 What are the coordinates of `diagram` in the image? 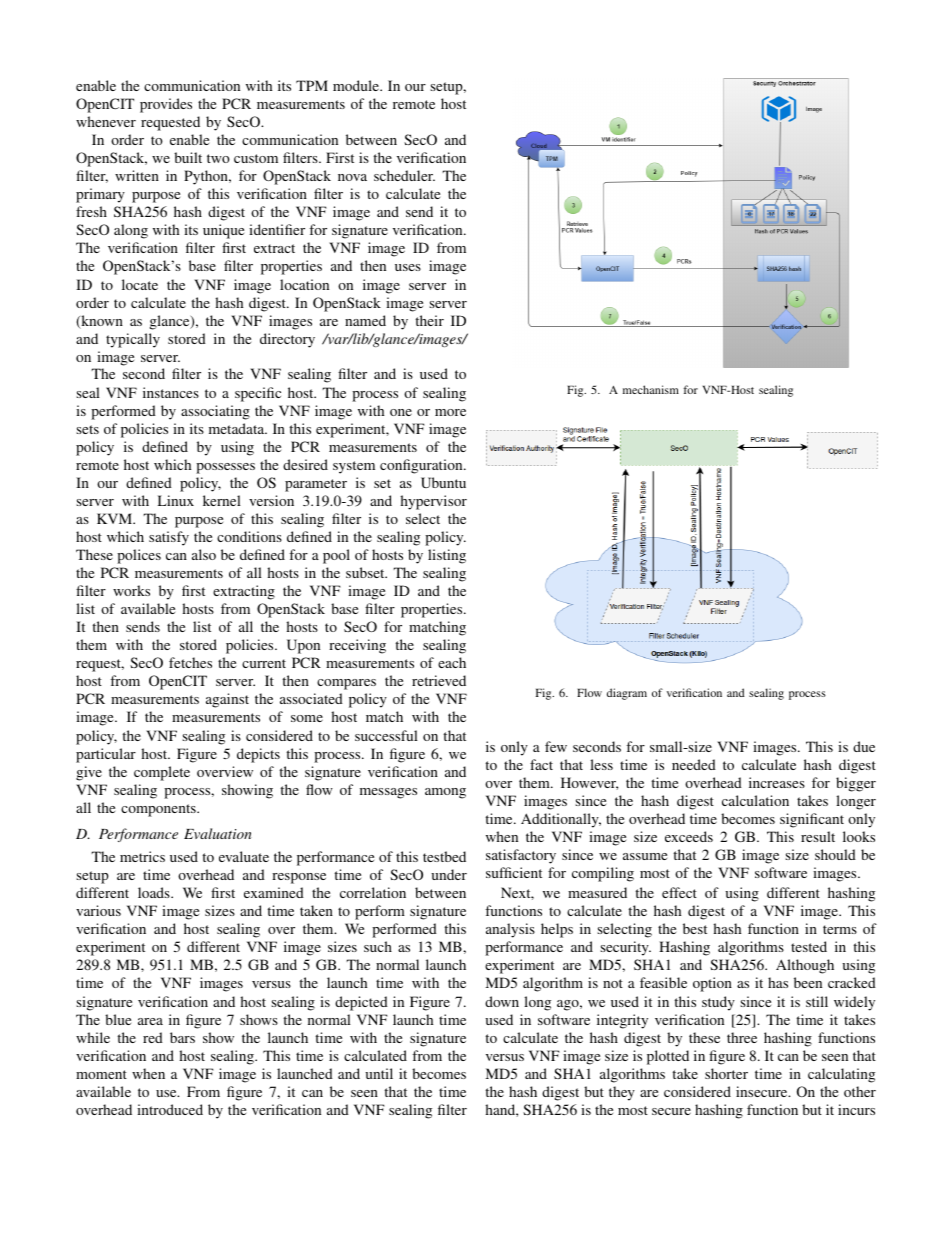 It's located at (627, 694).
